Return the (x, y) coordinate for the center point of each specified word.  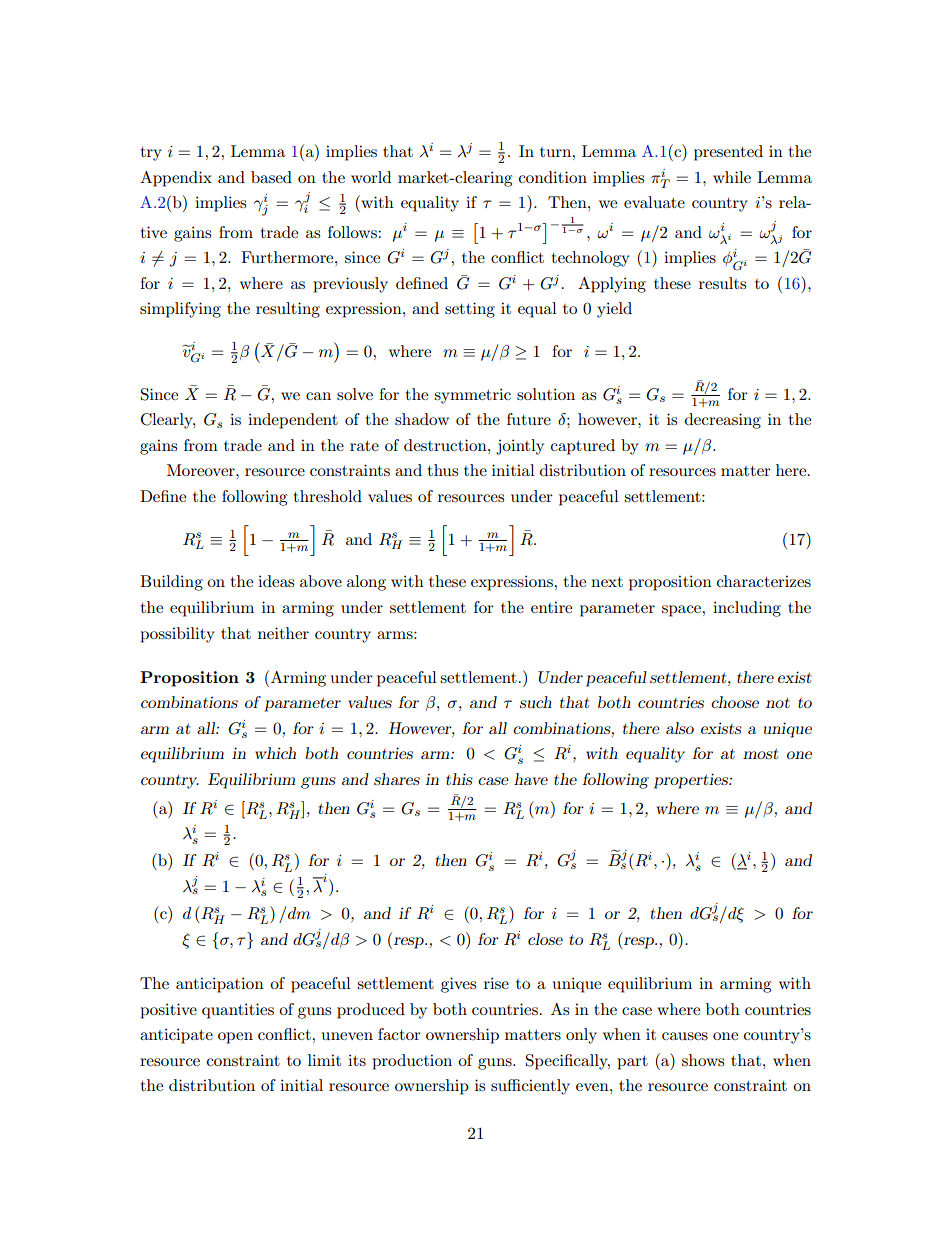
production (412, 1062)
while (732, 177)
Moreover (202, 470)
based (271, 177)
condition (553, 177)
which (275, 753)
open (235, 1038)
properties (692, 781)
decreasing (723, 421)
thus (442, 470)
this (459, 779)
